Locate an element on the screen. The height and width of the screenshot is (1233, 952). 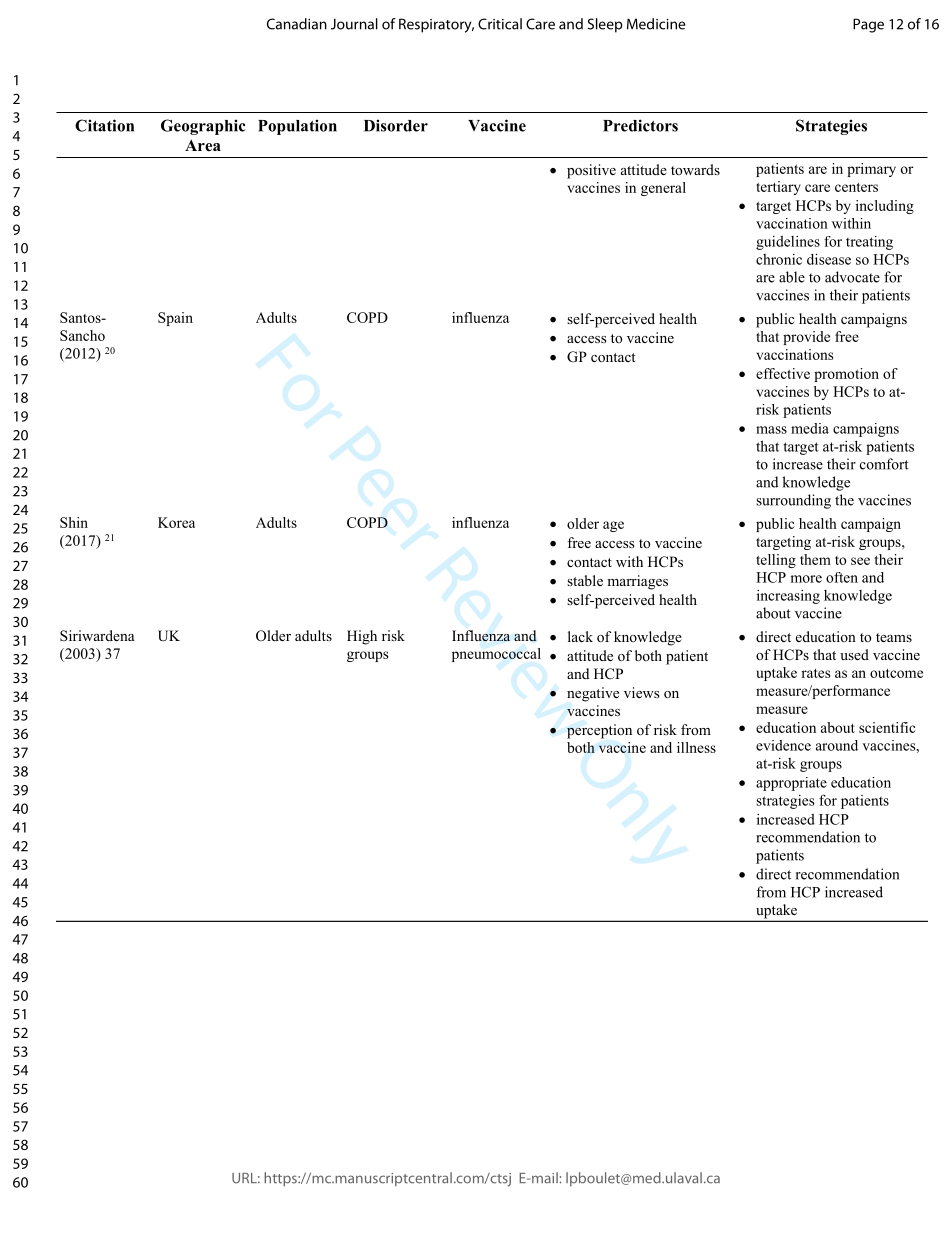
positive is located at coordinates (591, 171).
